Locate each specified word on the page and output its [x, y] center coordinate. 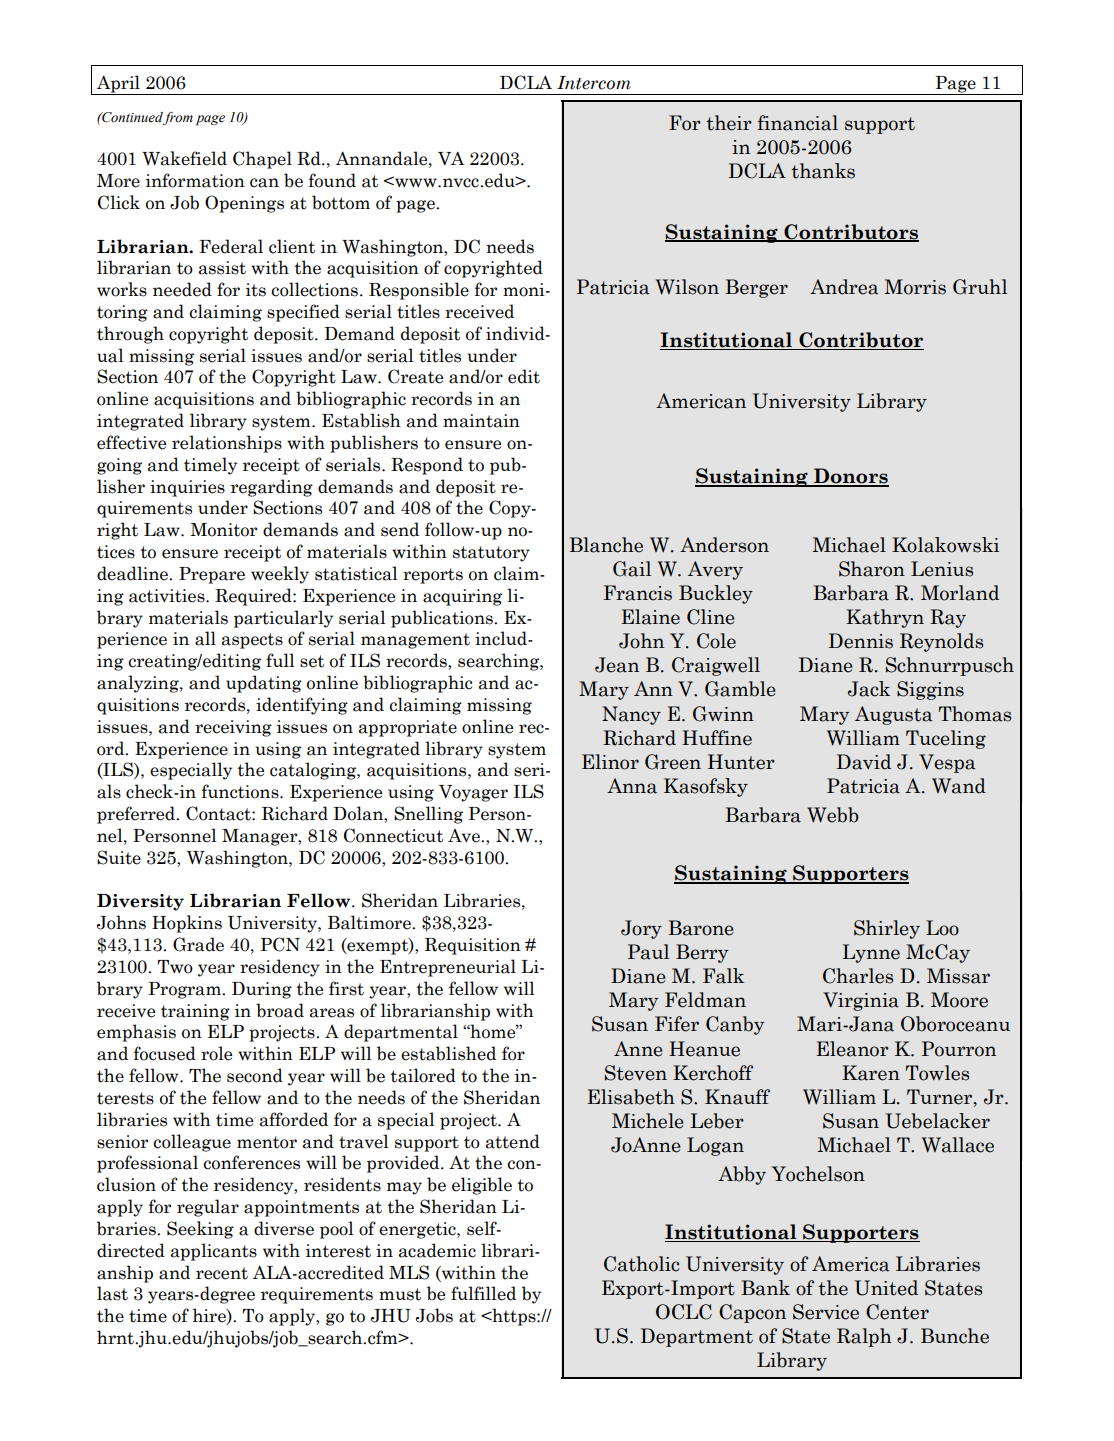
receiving [233, 728]
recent [222, 1273]
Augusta [893, 715]
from [178, 118]
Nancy [631, 715]
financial [798, 123]
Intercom [594, 83]
